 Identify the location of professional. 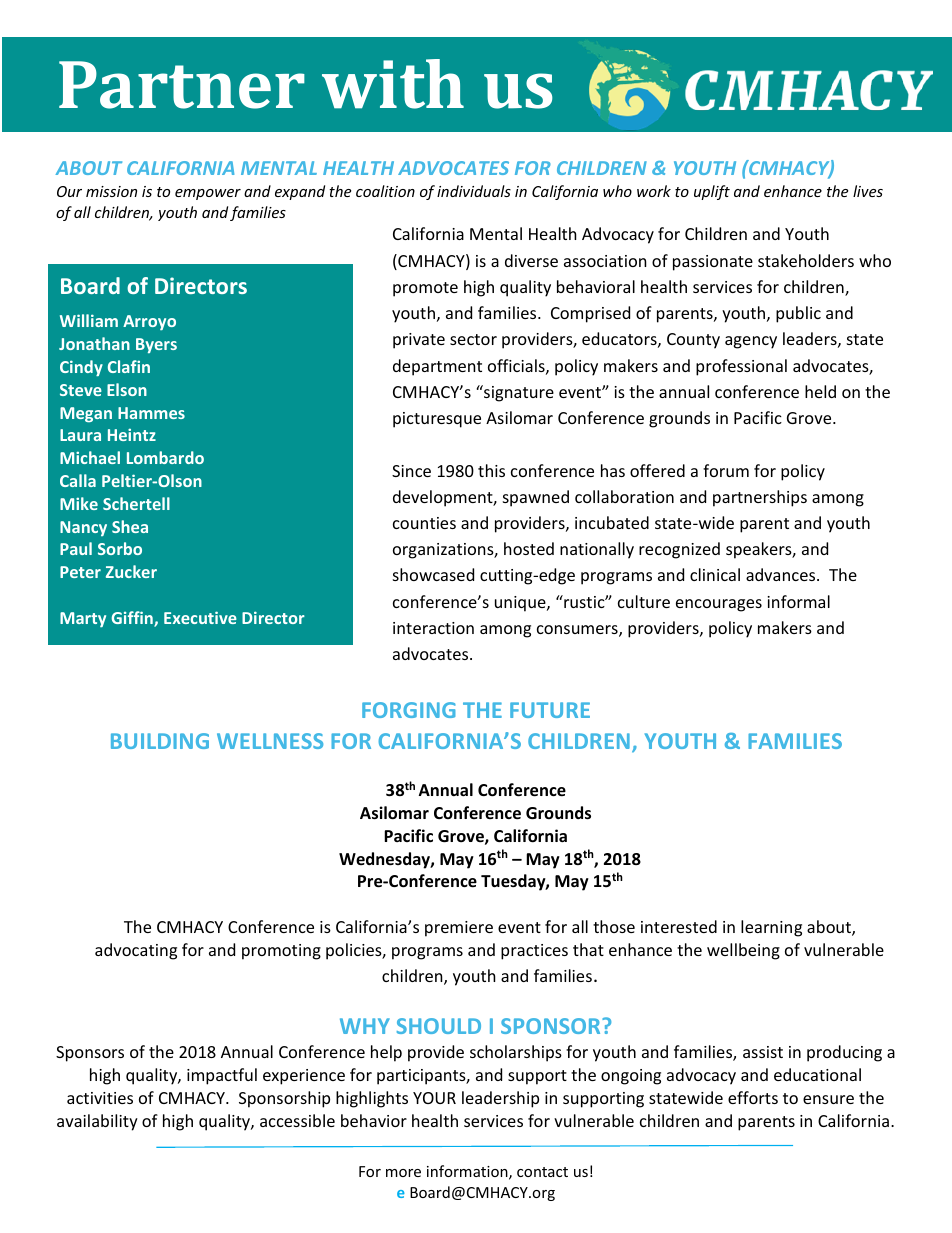
(741, 367).
